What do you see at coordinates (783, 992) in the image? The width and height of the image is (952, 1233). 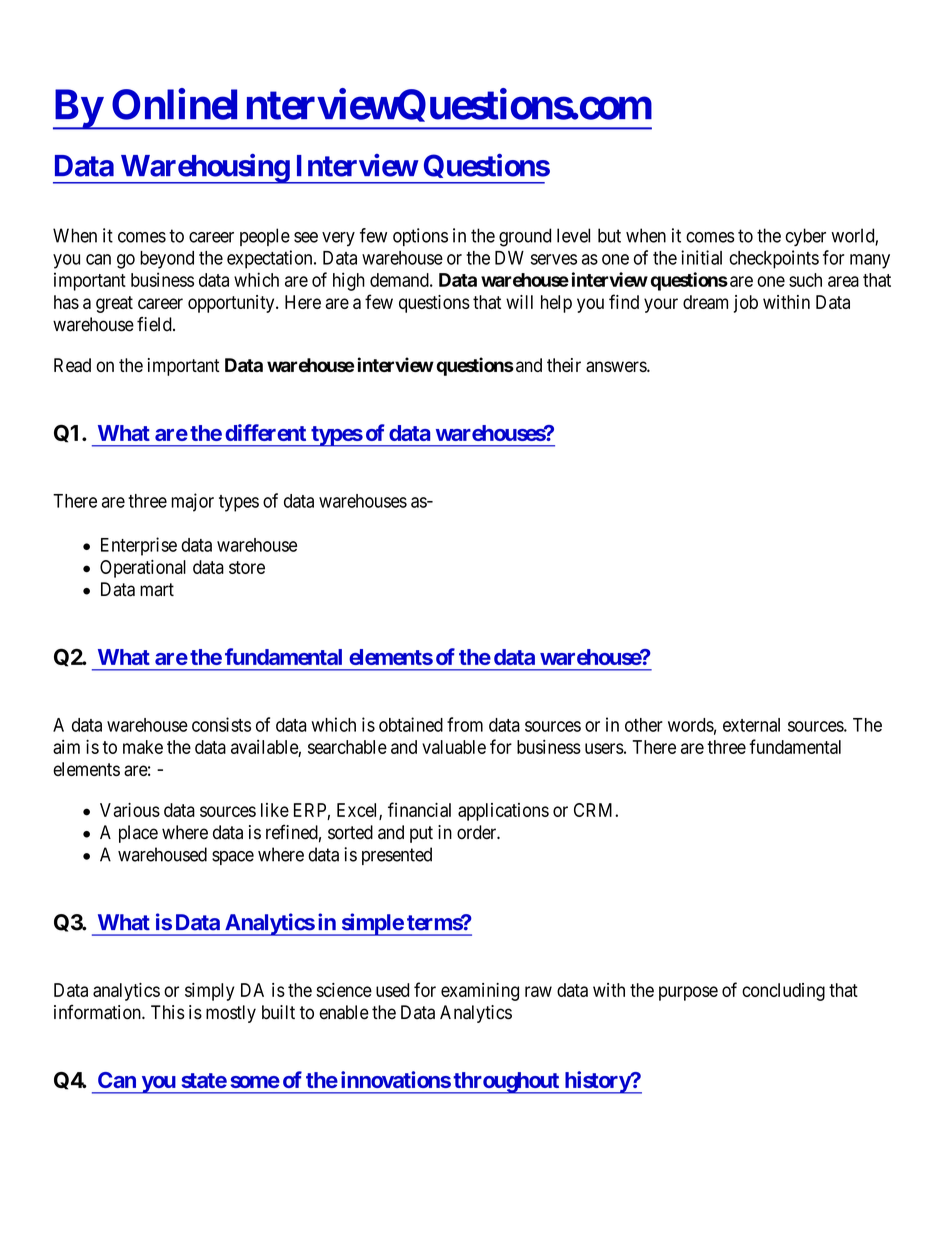 I see `concluding` at bounding box center [783, 992].
